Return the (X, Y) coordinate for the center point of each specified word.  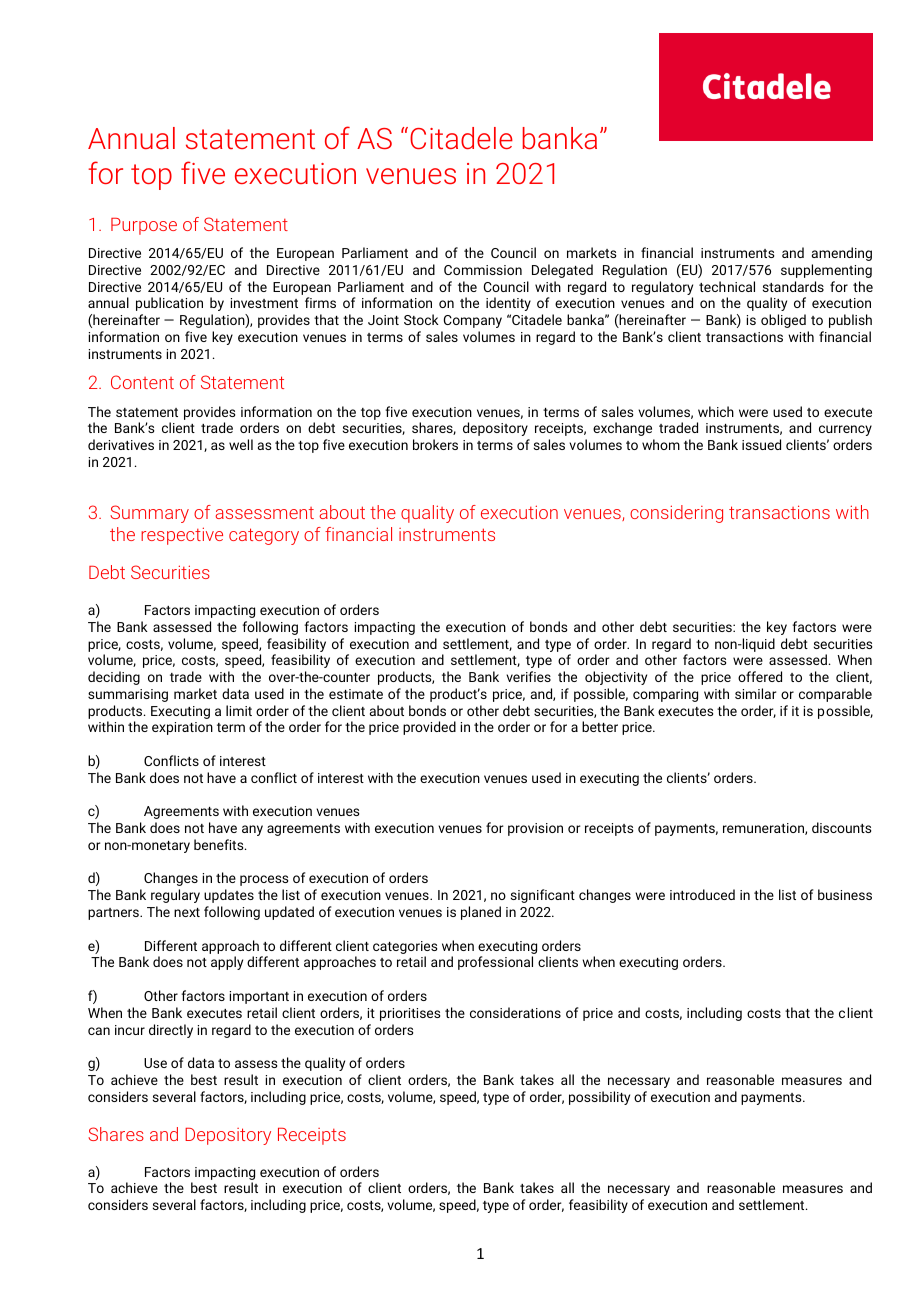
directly (171, 1031)
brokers (435, 444)
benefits (220, 844)
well (241, 444)
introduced (702, 894)
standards (793, 286)
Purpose (144, 226)
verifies (528, 676)
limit (239, 710)
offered (760, 676)
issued (761, 444)
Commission (483, 270)
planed (481, 913)
